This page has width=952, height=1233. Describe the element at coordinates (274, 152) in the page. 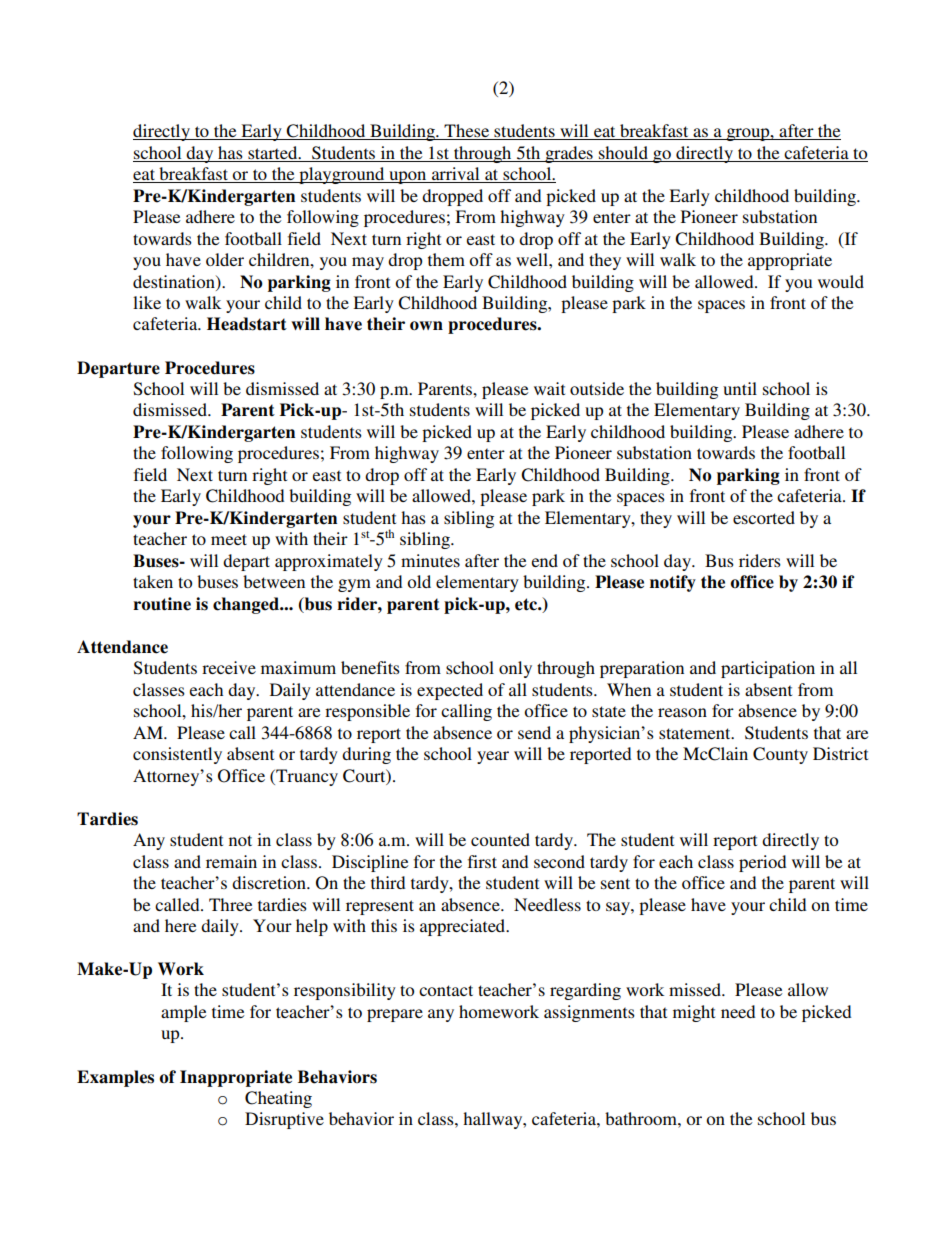

I see `started` at that location.
